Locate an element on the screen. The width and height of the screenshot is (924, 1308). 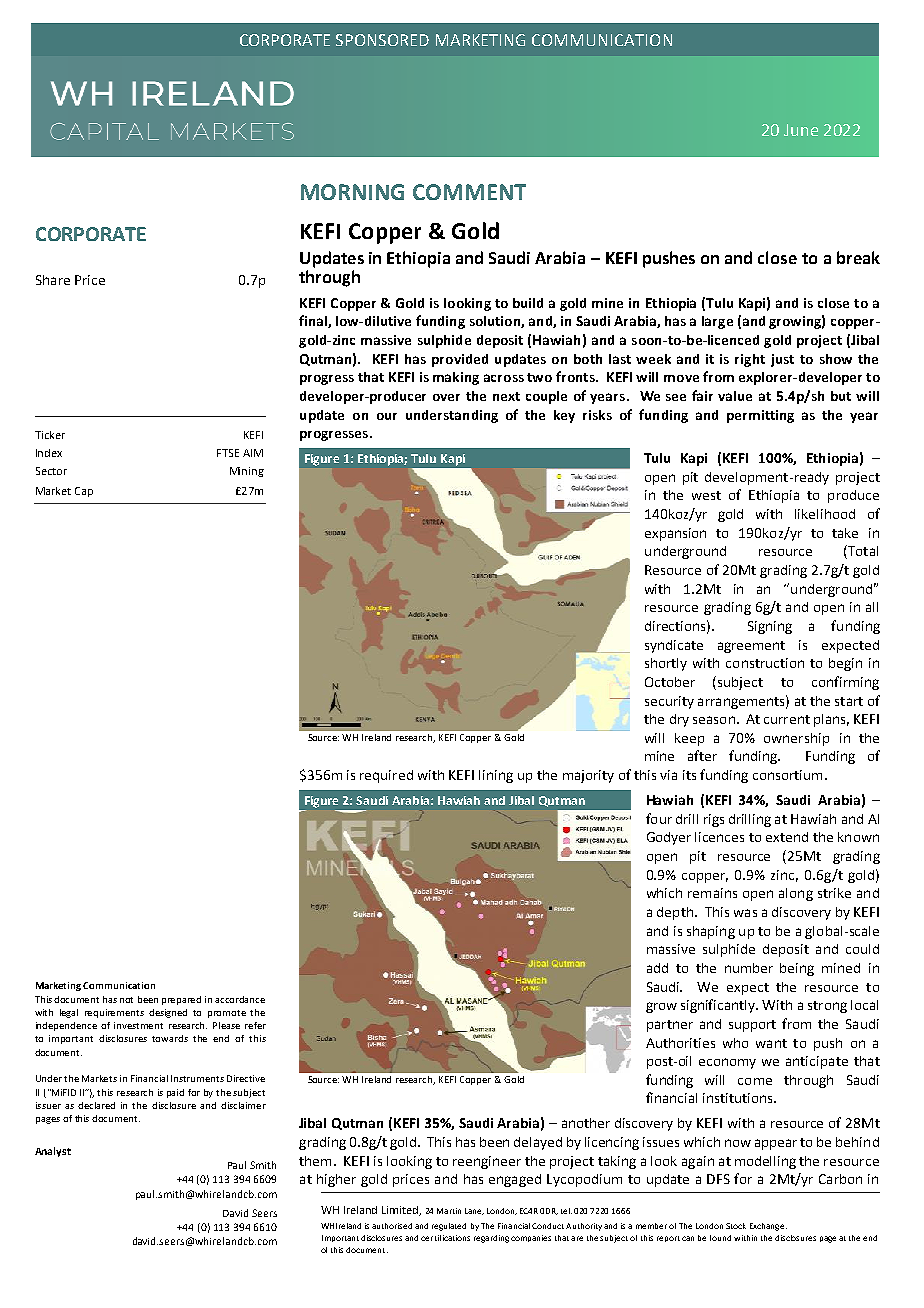
Signing is located at coordinates (770, 627).
